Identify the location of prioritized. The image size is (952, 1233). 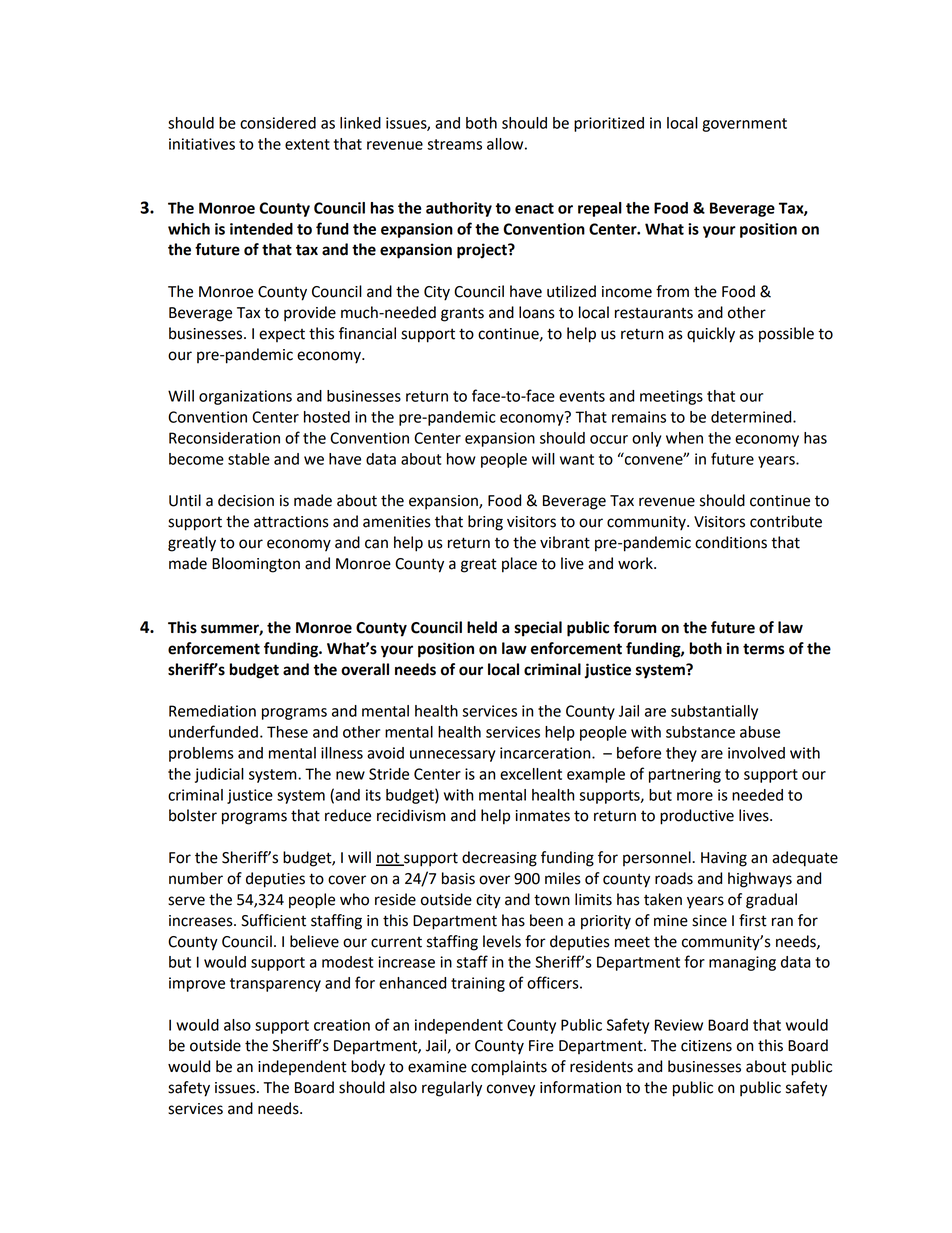
(609, 124).
